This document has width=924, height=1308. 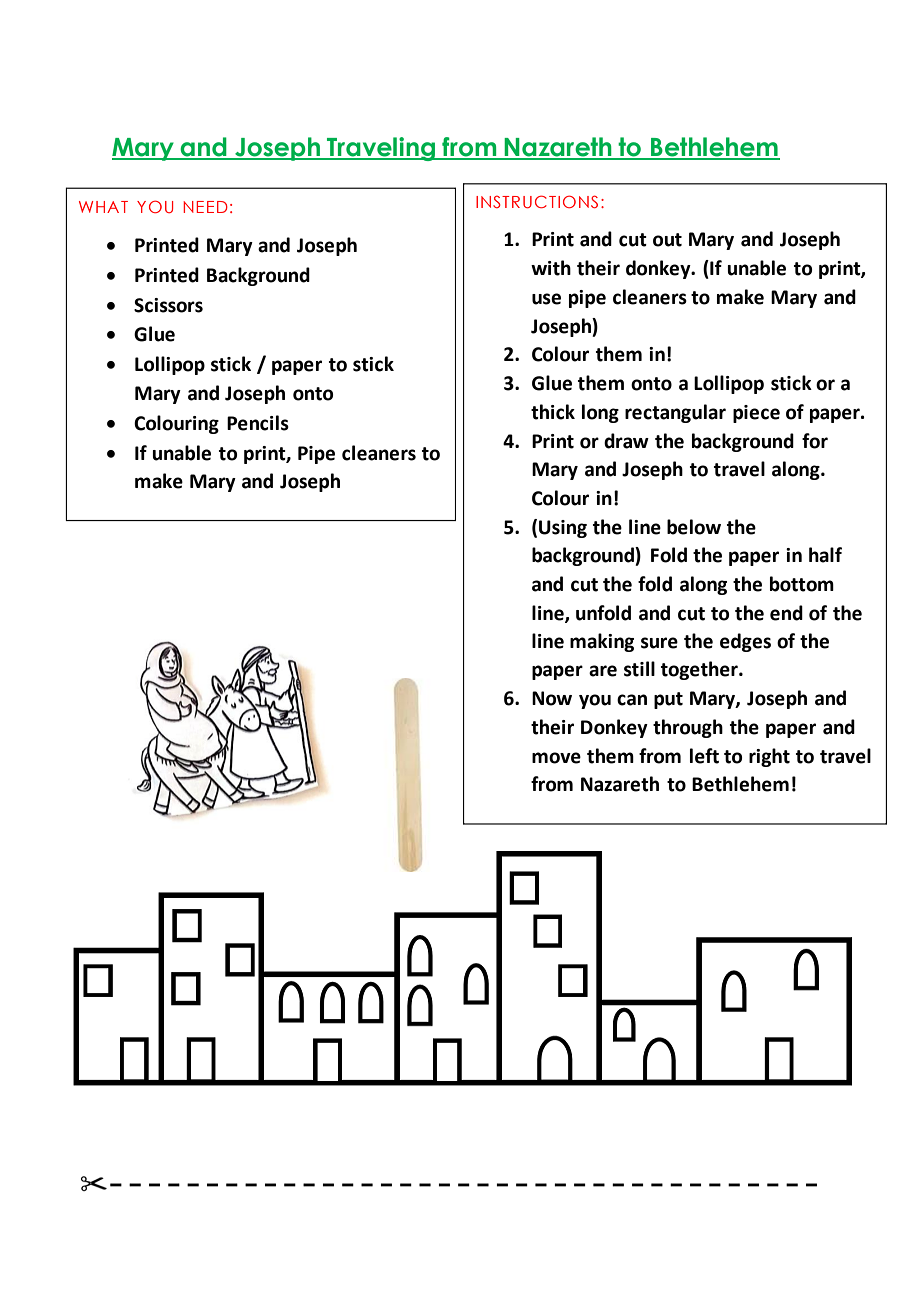 I want to click on out, so click(x=667, y=240).
